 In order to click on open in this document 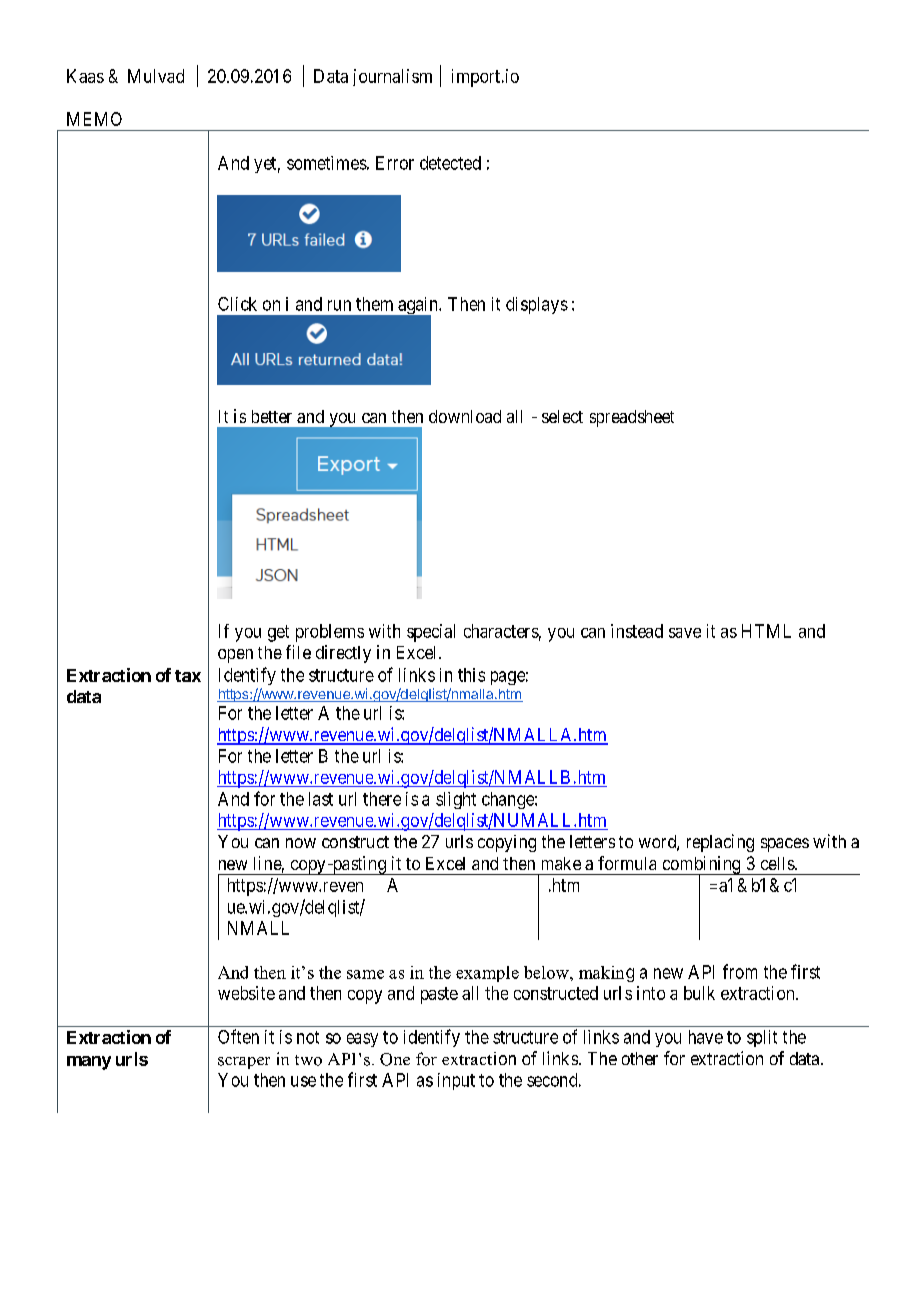, I will do `click(235, 656)`.
